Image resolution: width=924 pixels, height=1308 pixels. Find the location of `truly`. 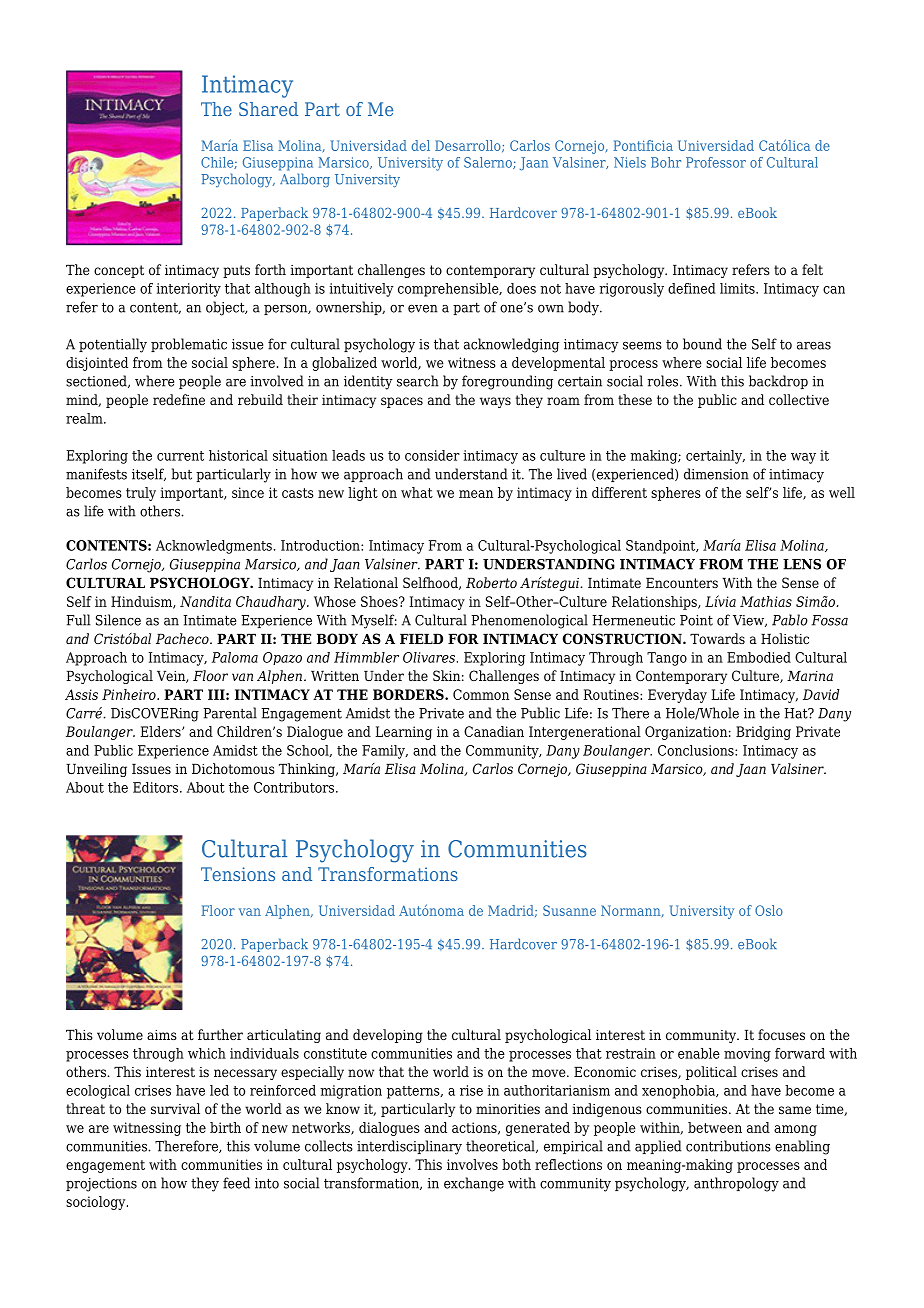

truly is located at coordinates (141, 494).
